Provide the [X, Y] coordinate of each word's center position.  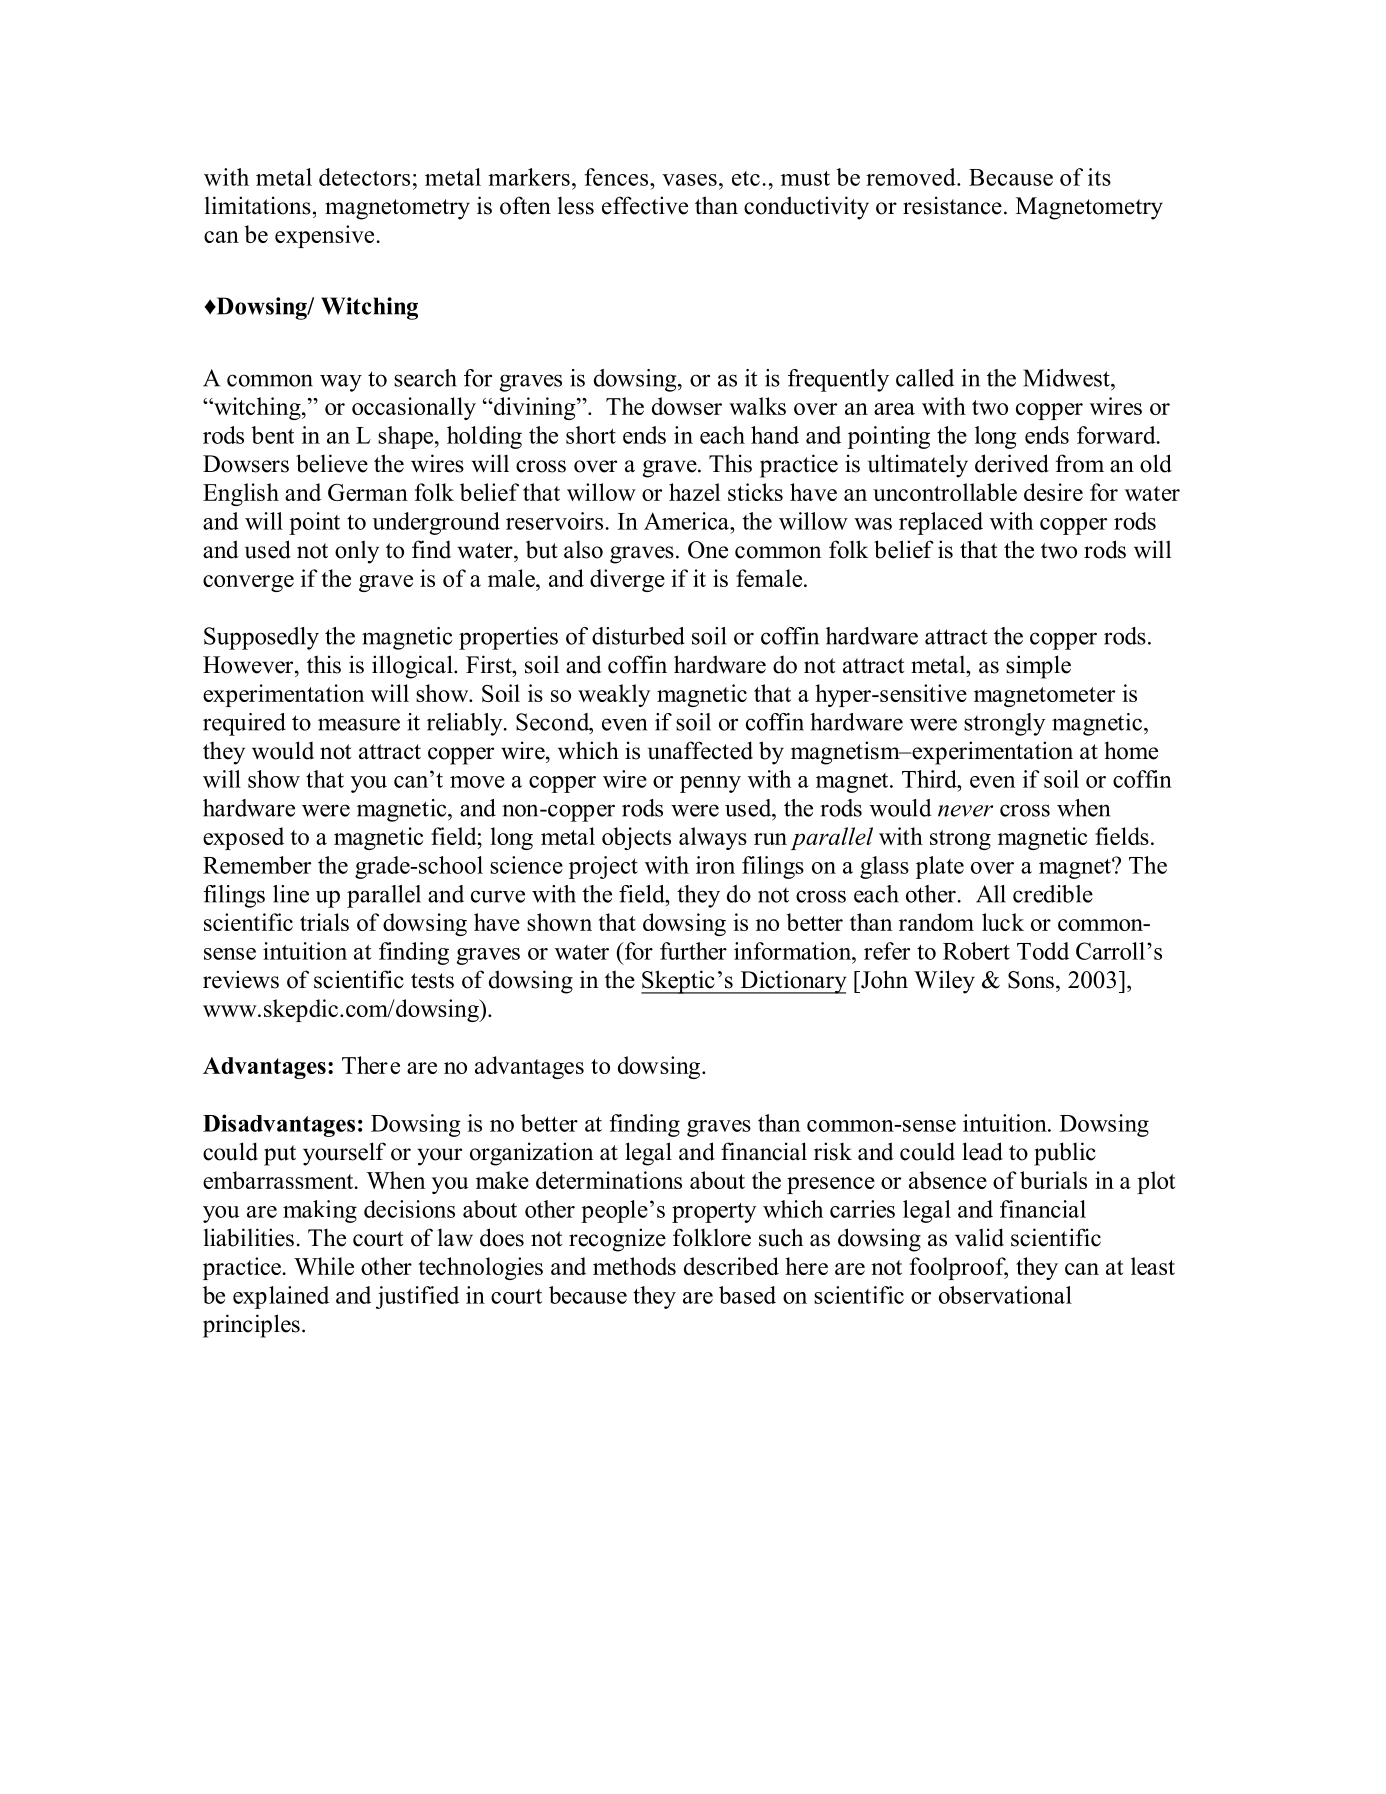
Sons [1031, 980]
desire [1053, 492]
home [1131, 750]
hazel [695, 492]
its [1099, 177]
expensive [324, 236]
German [368, 492]
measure [359, 724]
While [324, 1266]
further [693, 951]
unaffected [700, 750]
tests [432, 981]
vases [689, 180]
